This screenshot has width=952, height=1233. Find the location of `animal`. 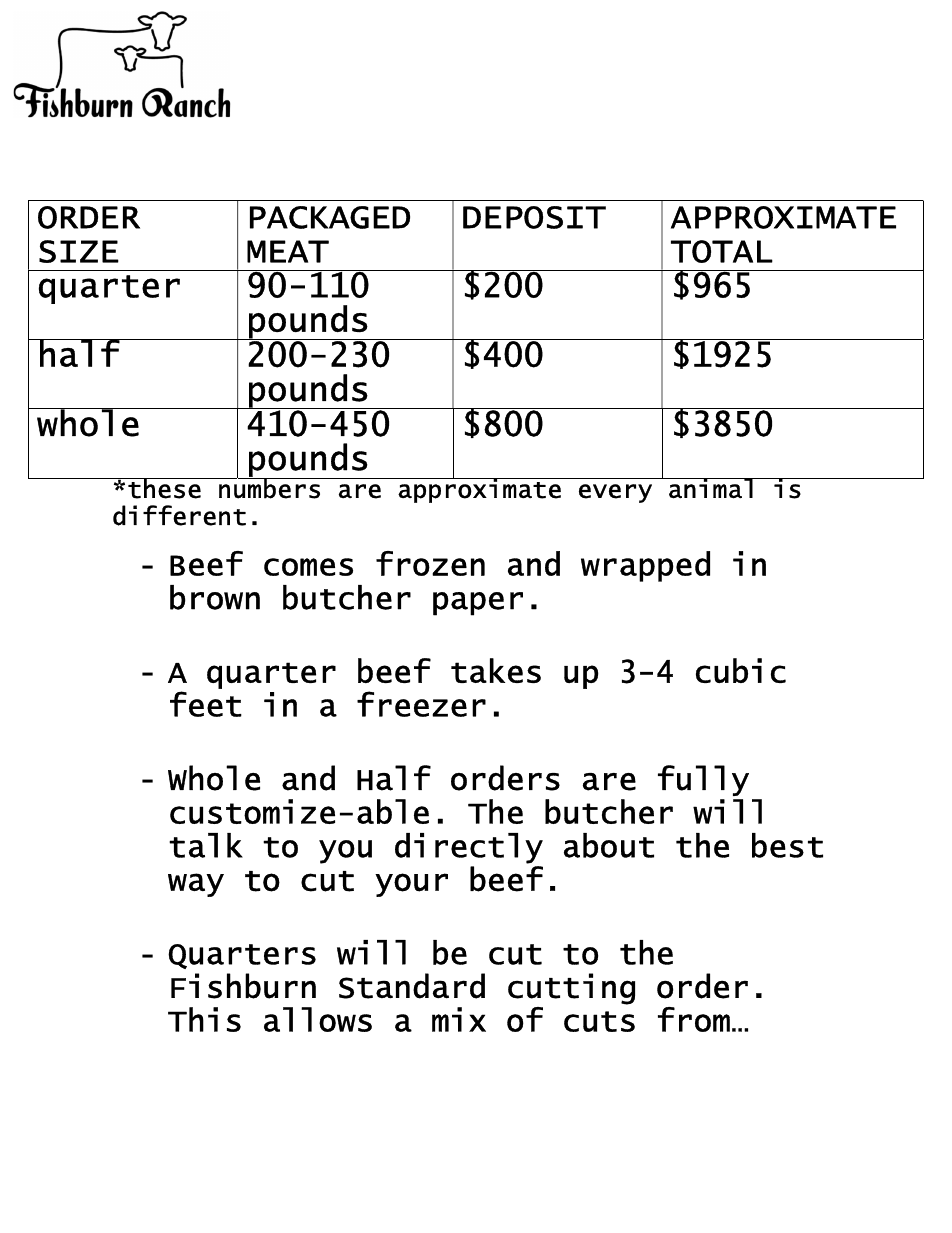

animal is located at coordinates (711, 488).
